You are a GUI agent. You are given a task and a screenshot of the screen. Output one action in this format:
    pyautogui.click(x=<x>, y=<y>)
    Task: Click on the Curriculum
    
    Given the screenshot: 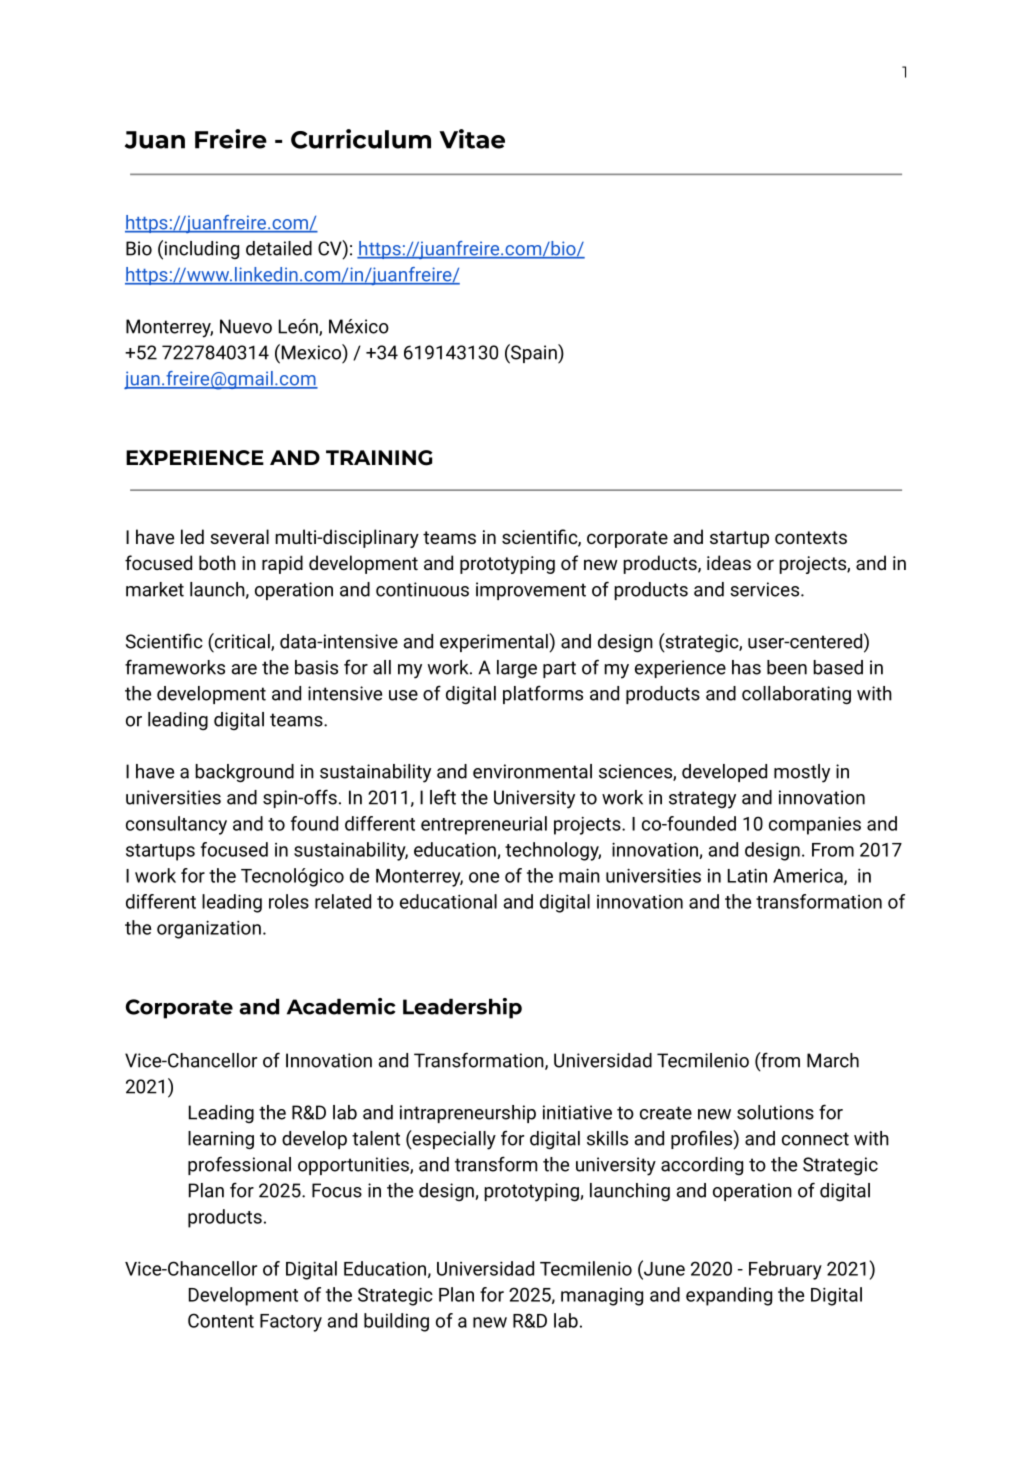 What is the action you would take?
    pyautogui.click(x=361, y=139)
